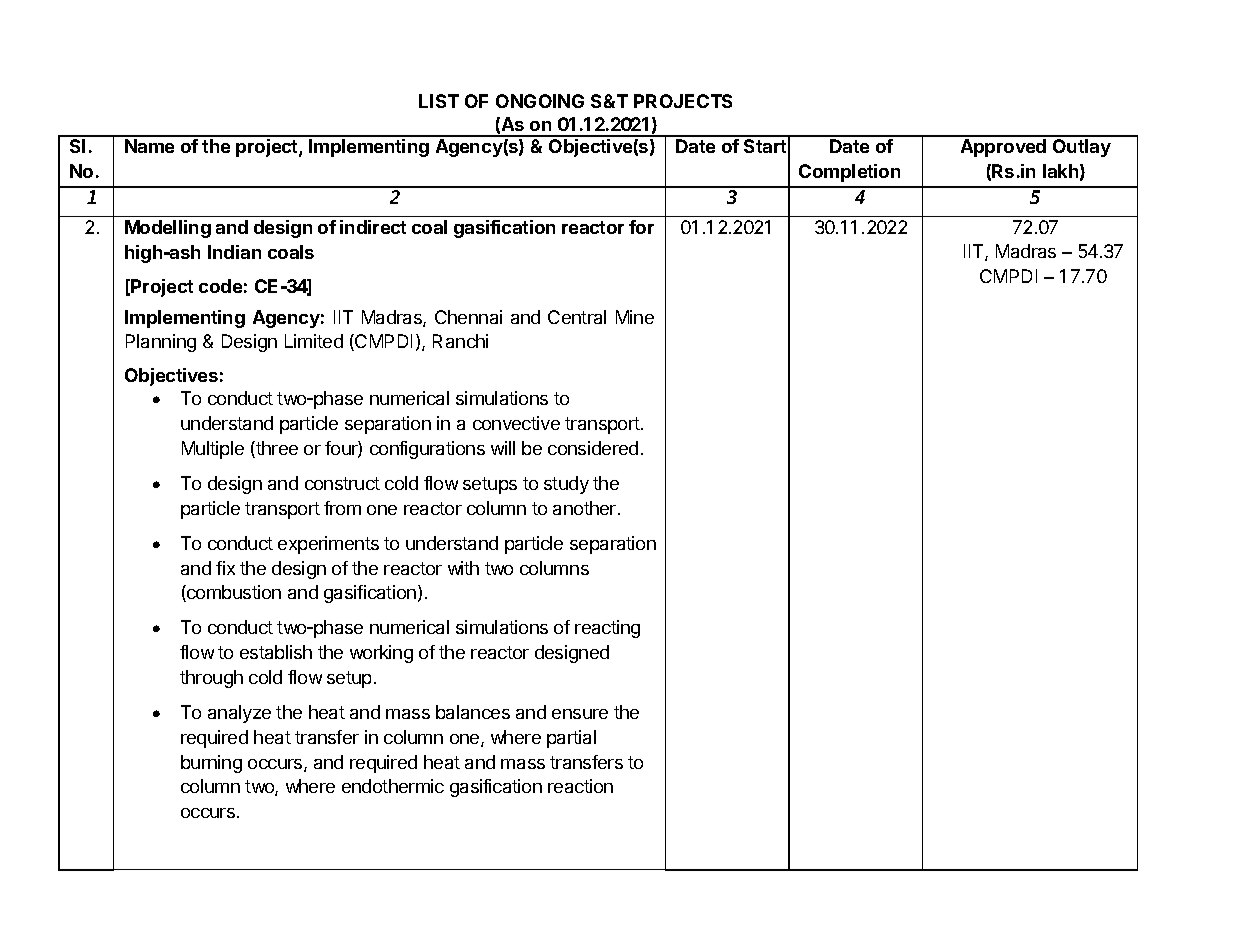 This document has width=1233, height=952. I want to click on burning, so click(211, 764).
